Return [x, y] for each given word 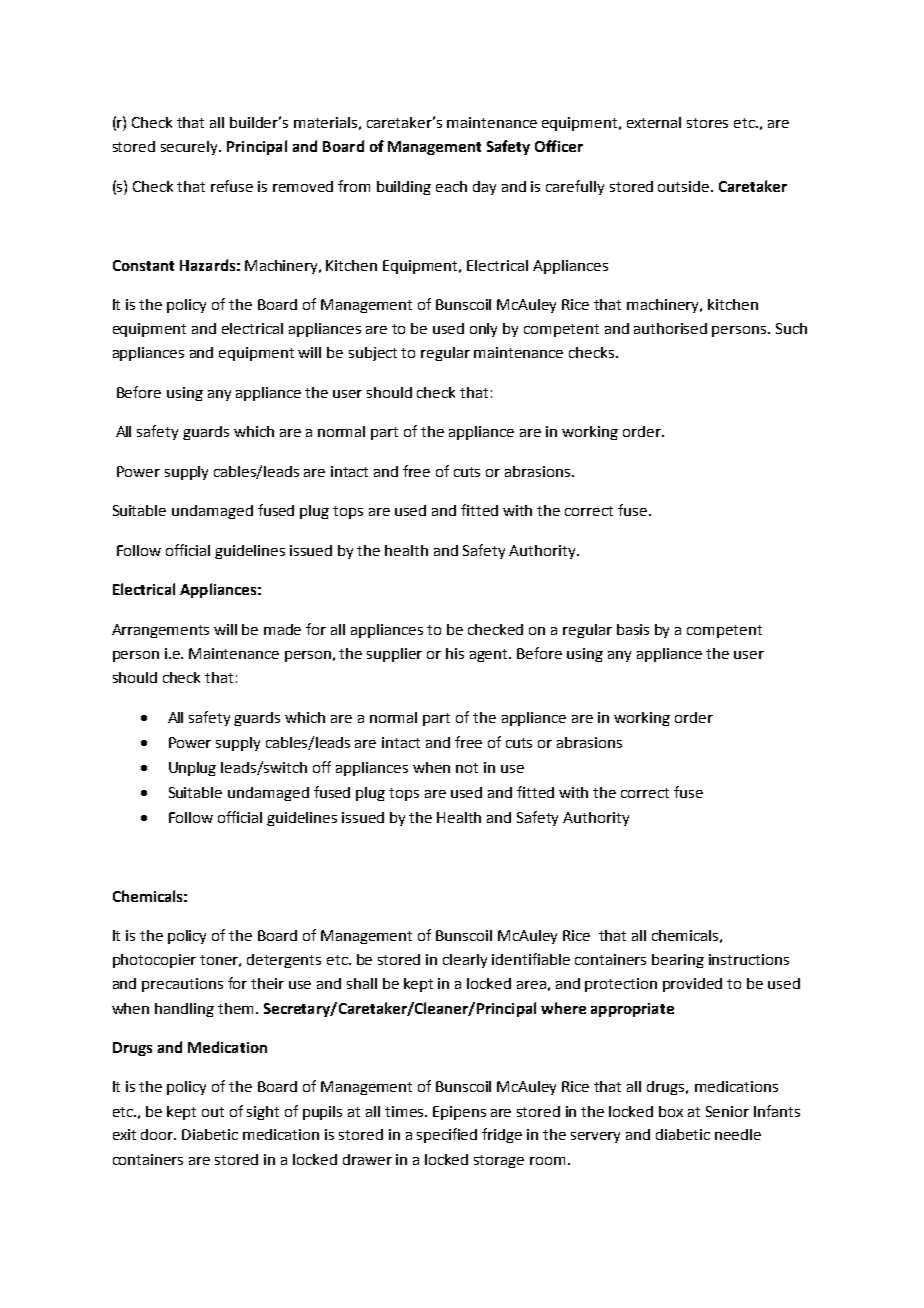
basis [633, 629]
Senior [727, 1111]
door [158, 1134]
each [451, 186]
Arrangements [160, 631]
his [455, 653]
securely [190, 148]
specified [447, 1135]
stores [707, 123]
